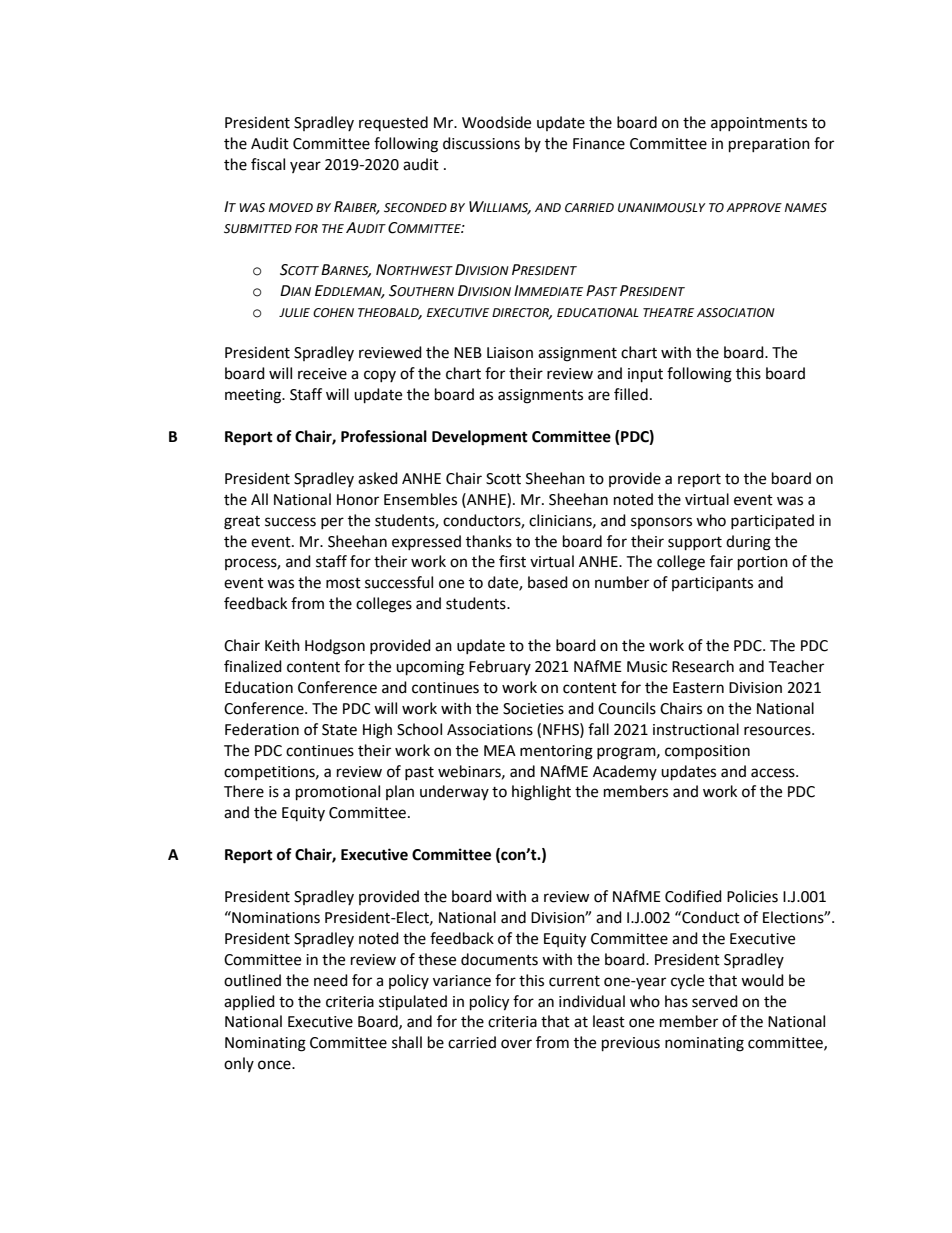 The image size is (952, 1233). What do you see at coordinates (268, 164) in the page?
I see `fiscal` at bounding box center [268, 164].
